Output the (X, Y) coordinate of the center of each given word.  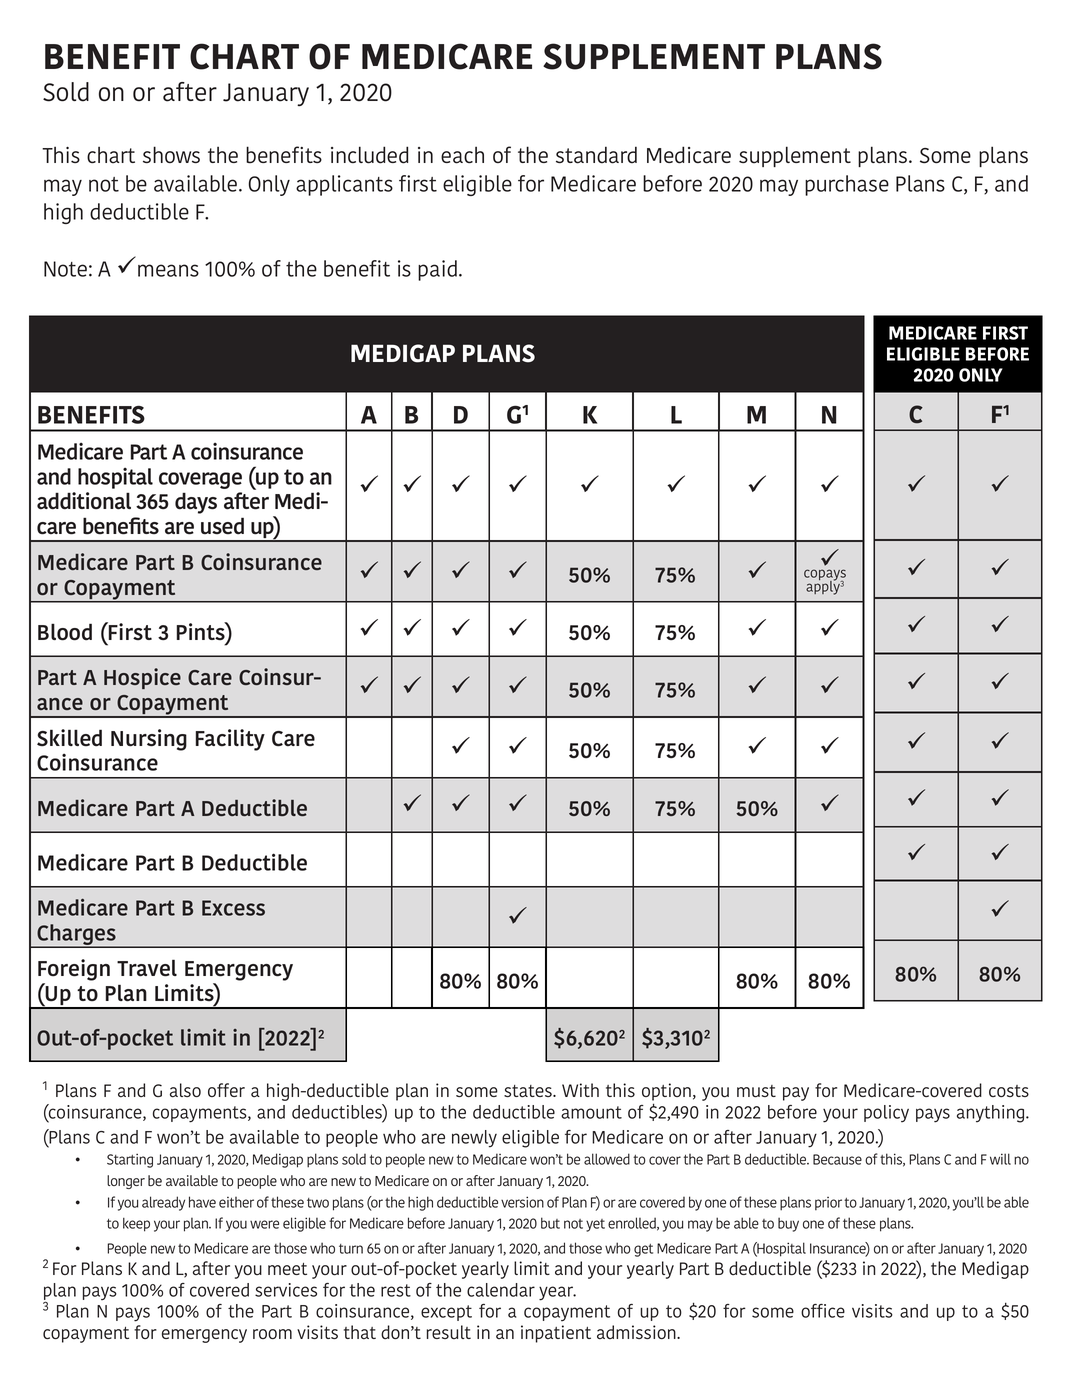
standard (596, 155)
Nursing (149, 740)
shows (171, 154)
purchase (847, 185)
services (286, 1290)
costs (1009, 1091)
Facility (230, 740)
